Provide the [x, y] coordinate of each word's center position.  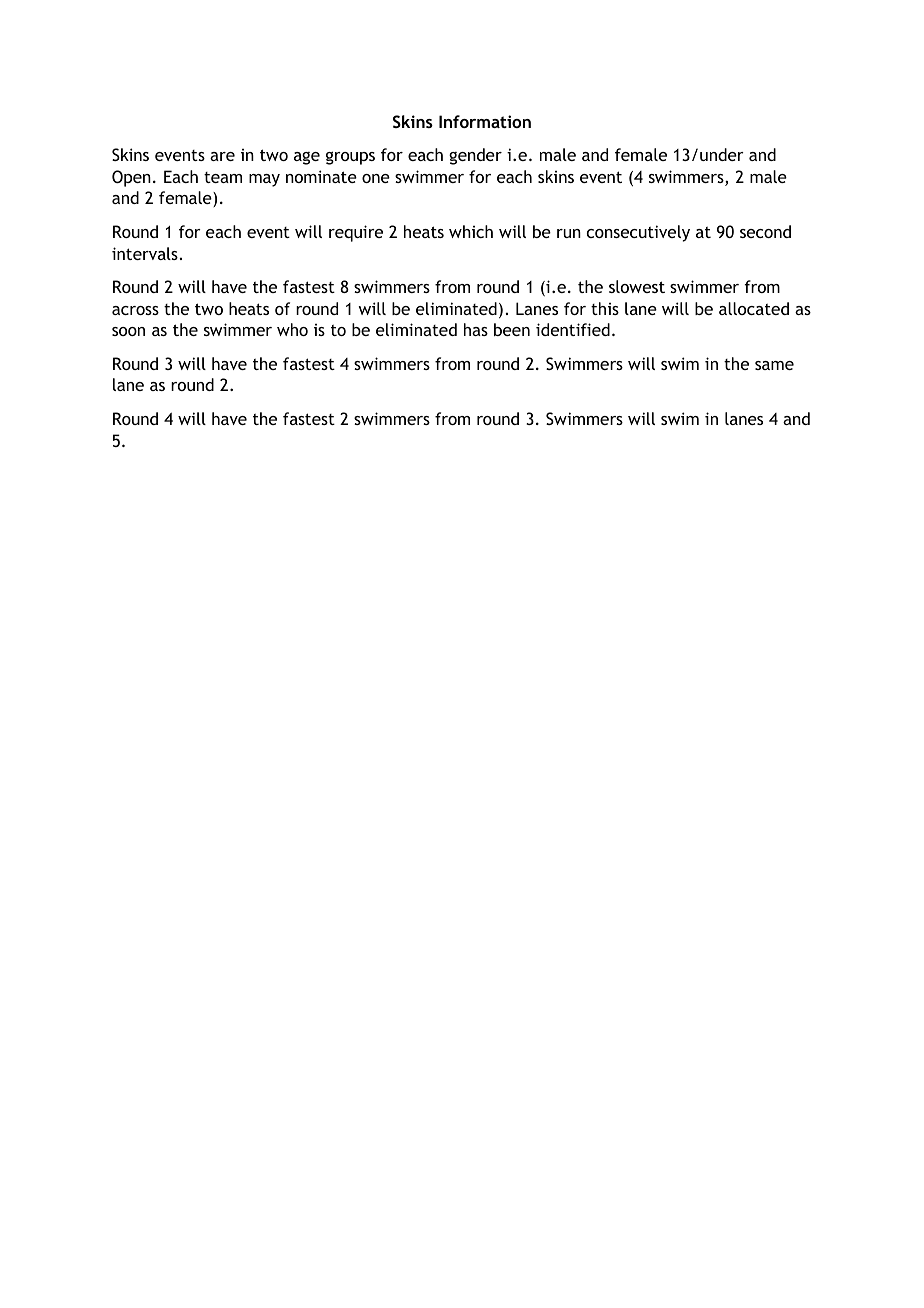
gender [475, 156]
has [476, 329]
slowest [637, 286]
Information [485, 121]
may [264, 180]
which [471, 231]
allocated [754, 308]
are [222, 156]
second [765, 231]
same [774, 365]
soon [128, 331]
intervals [145, 253]
